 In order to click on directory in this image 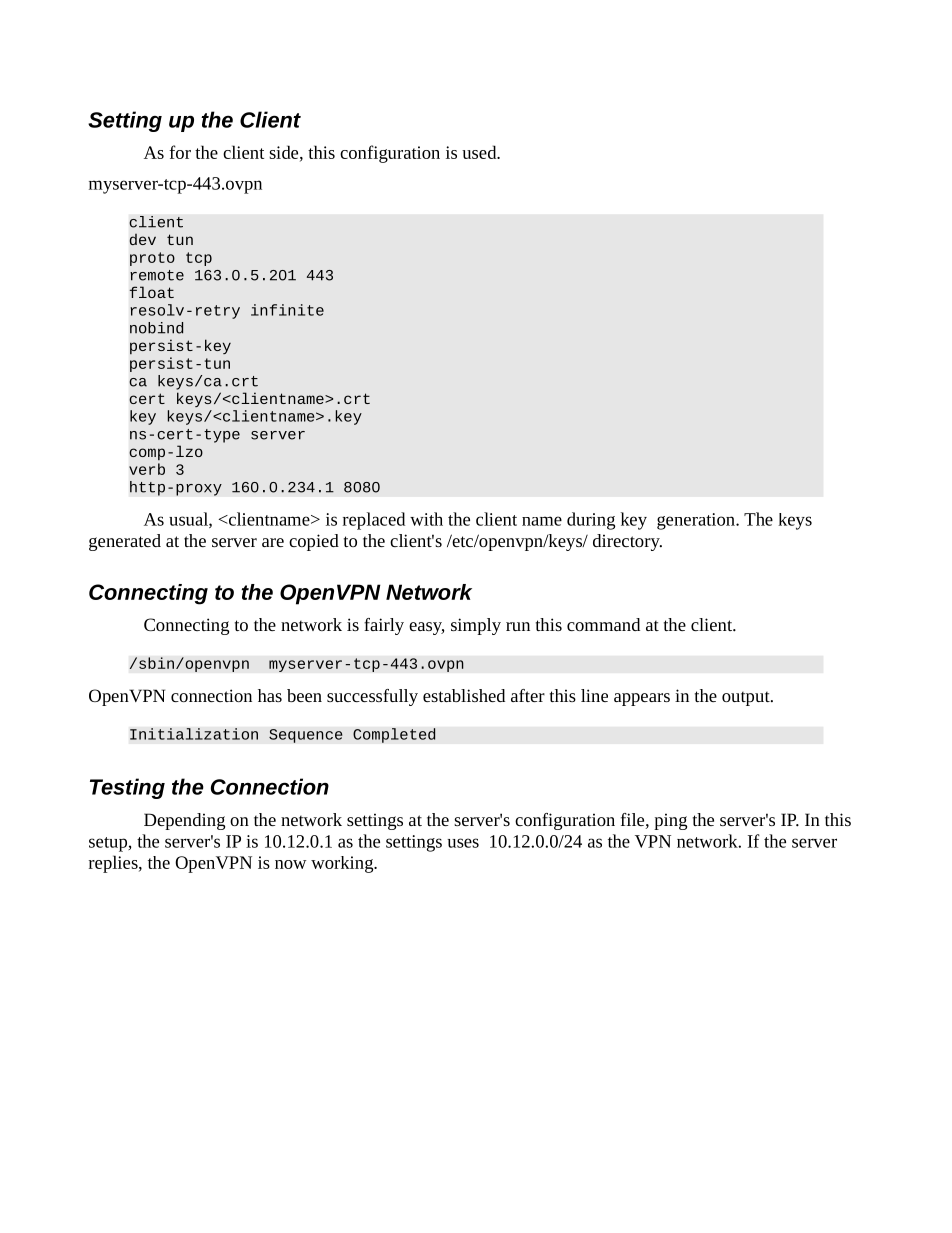, I will do `click(627, 542)`.
